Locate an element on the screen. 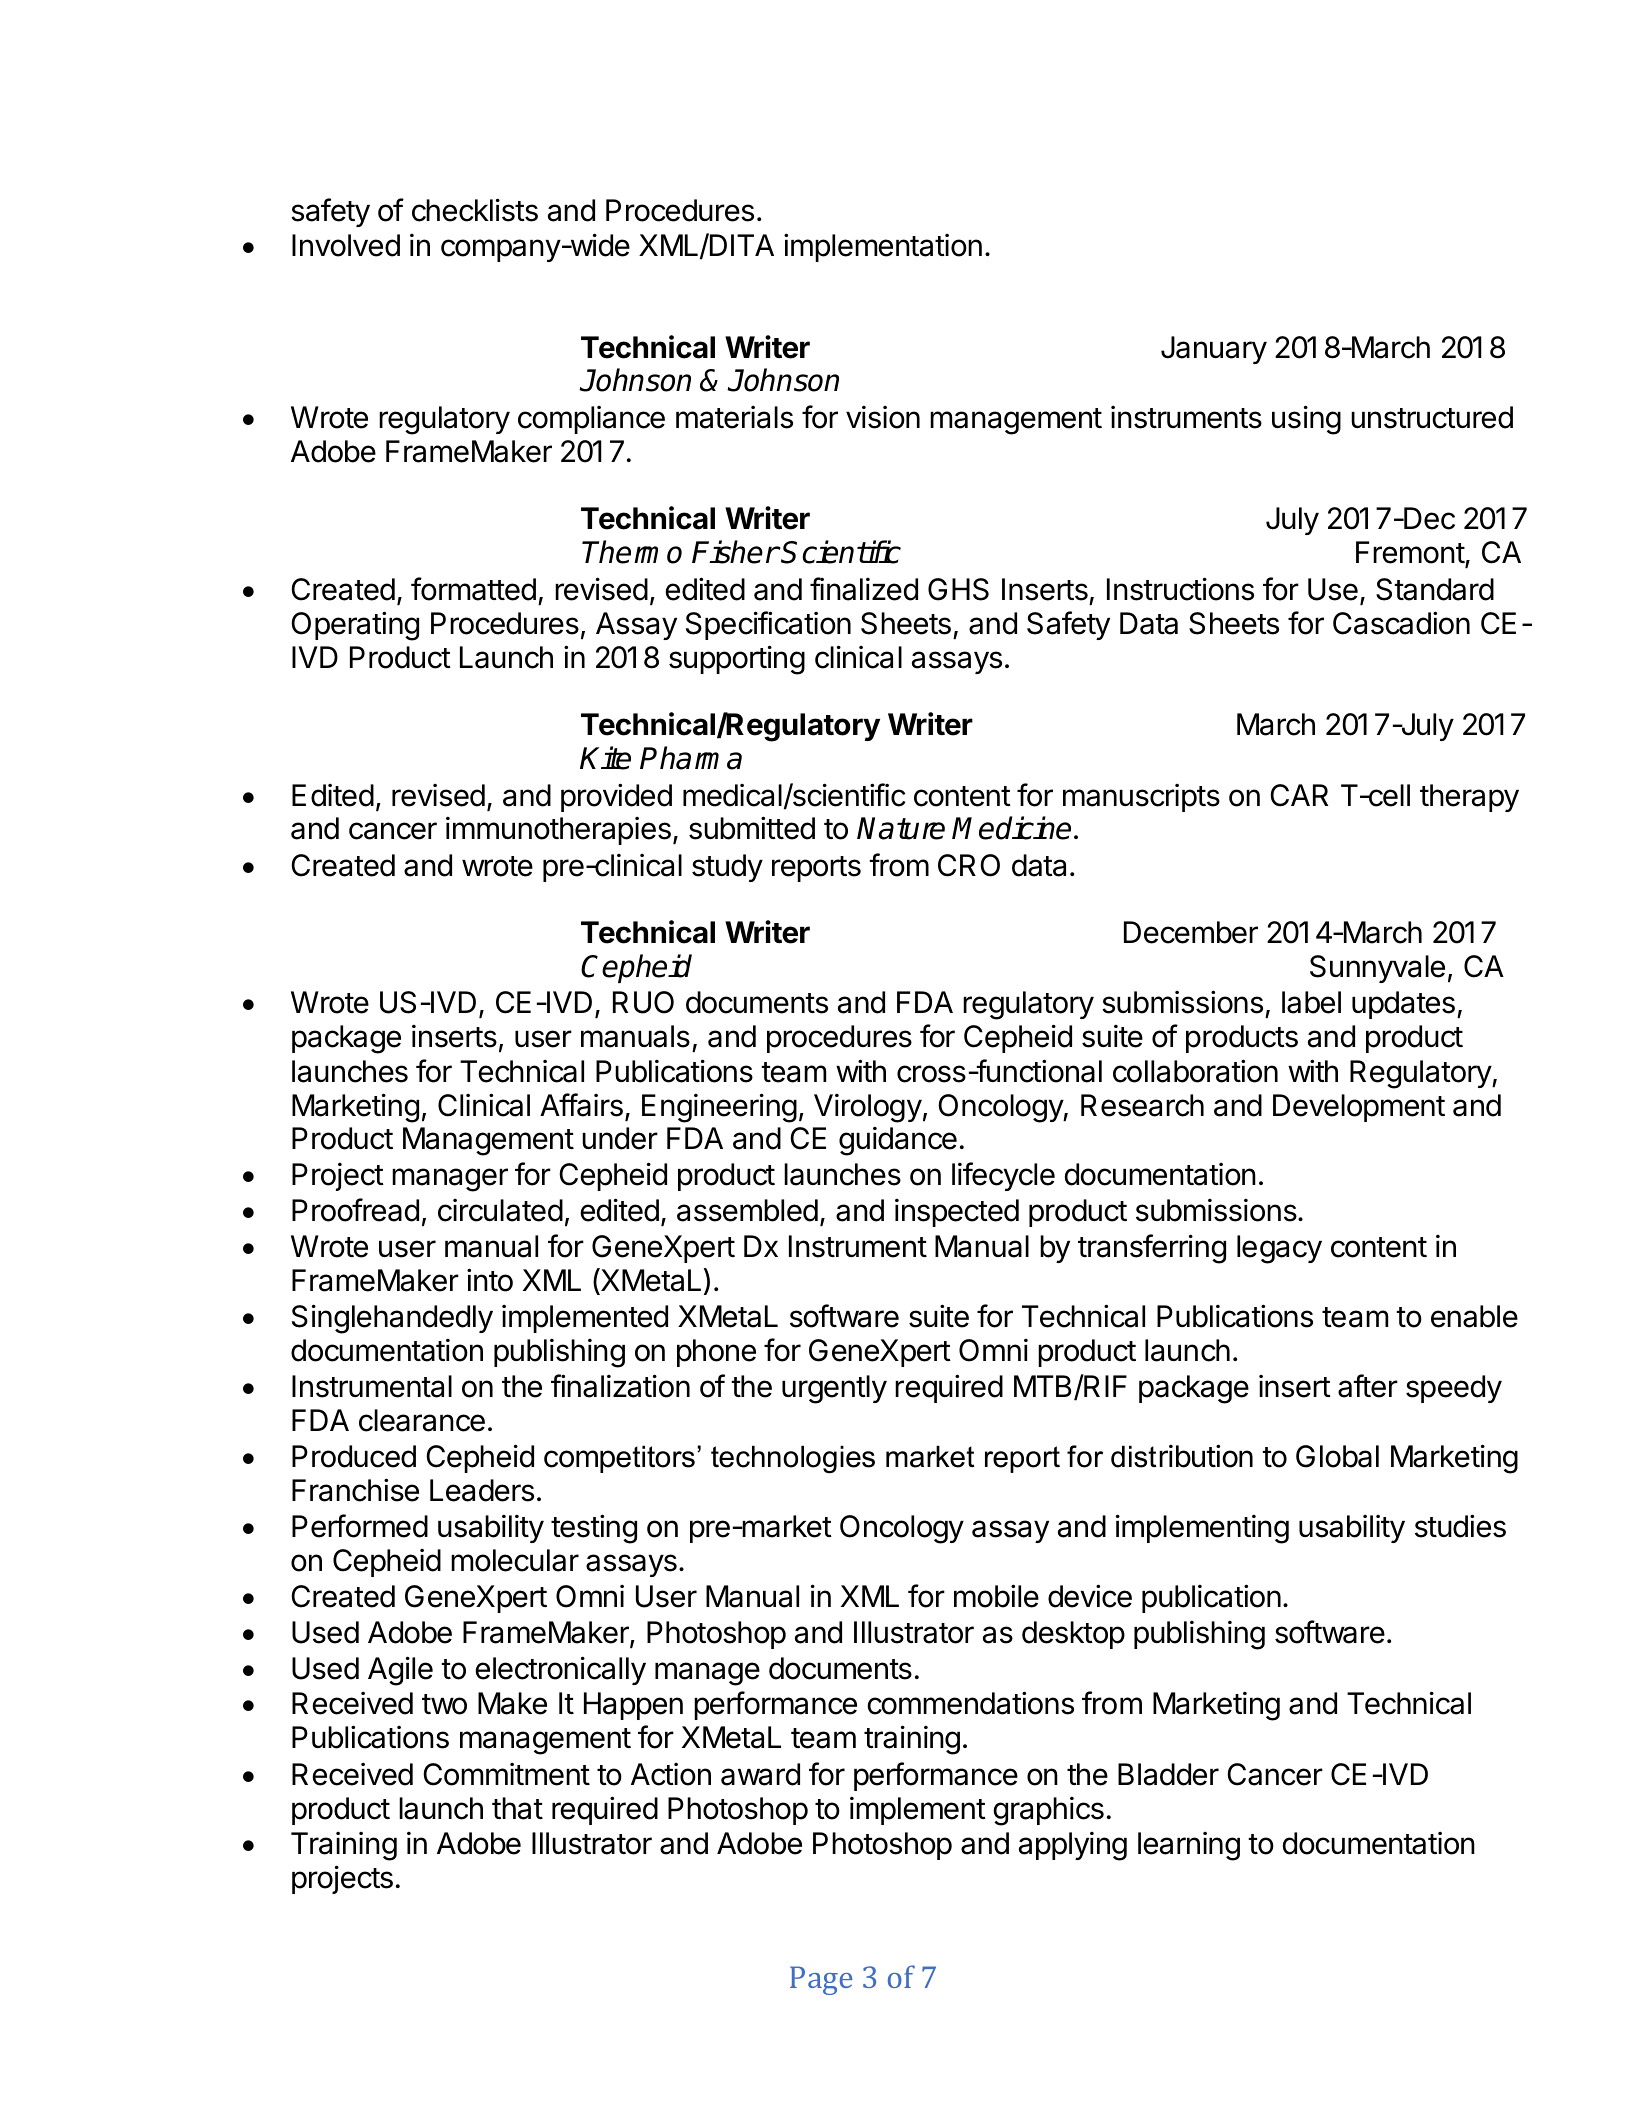 Image resolution: width=1643 pixels, height=2126 pixels. that is located at coordinates (517, 1808).
